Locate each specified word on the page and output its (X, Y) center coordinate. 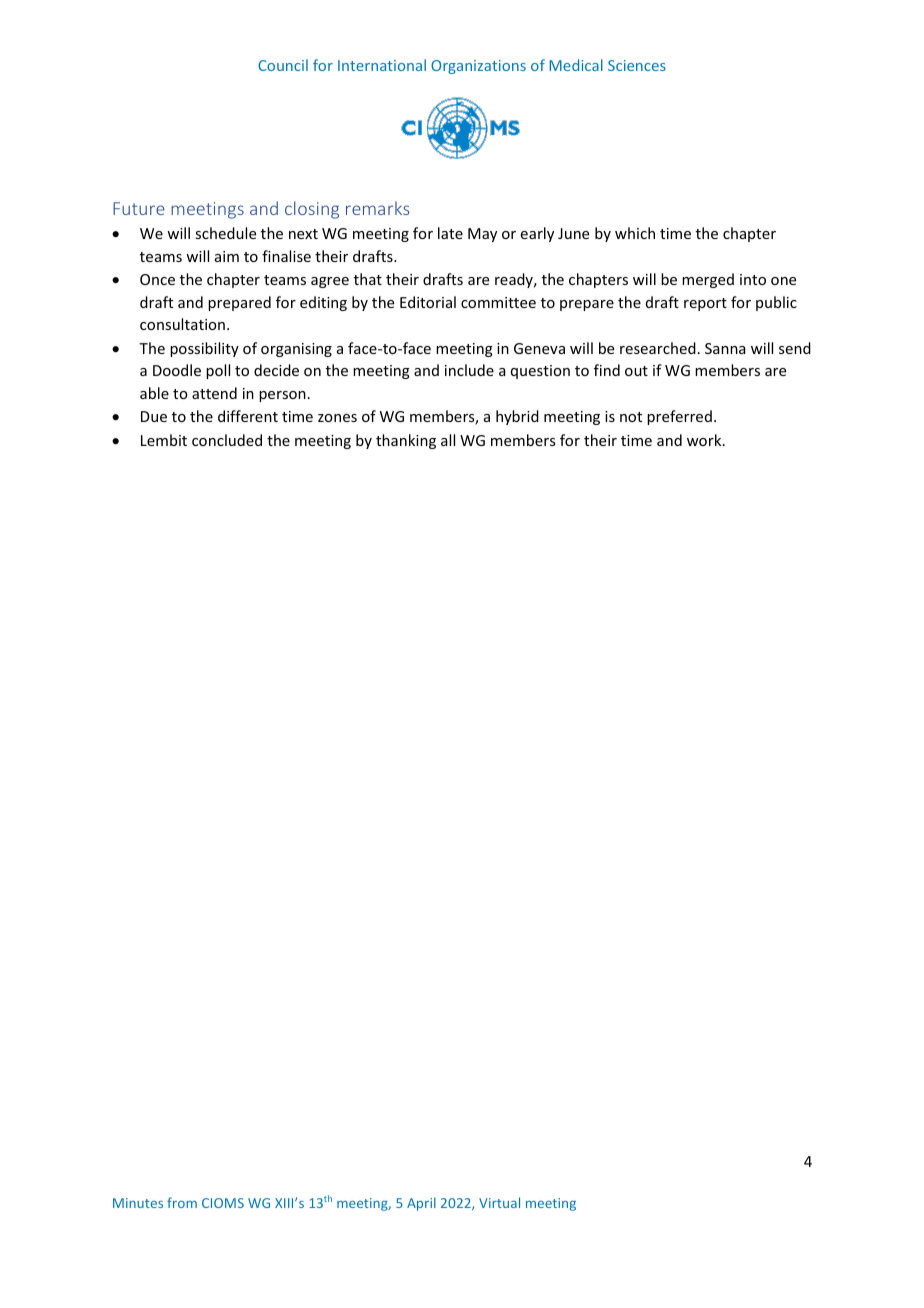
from (182, 1202)
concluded (227, 440)
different (248, 416)
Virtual (499, 1202)
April (421, 1204)
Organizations (478, 67)
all (448, 440)
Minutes (138, 1203)
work (705, 440)
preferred (679, 417)
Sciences (637, 65)
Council (283, 65)
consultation (182, 324)
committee (498, 302)
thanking (406, 441)
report (705, 304)
